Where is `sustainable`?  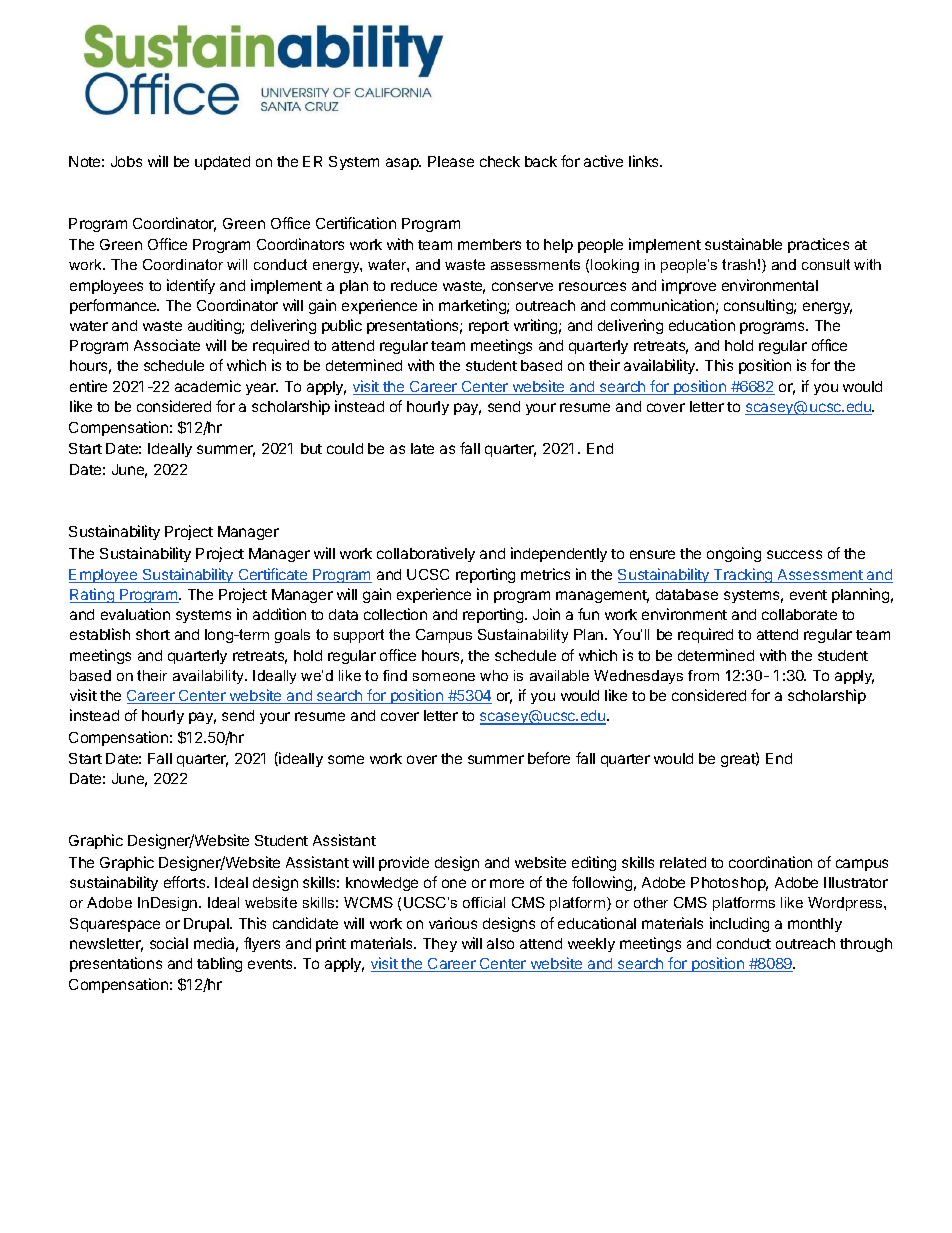 sustainable is located at coordinates (743, 244).
